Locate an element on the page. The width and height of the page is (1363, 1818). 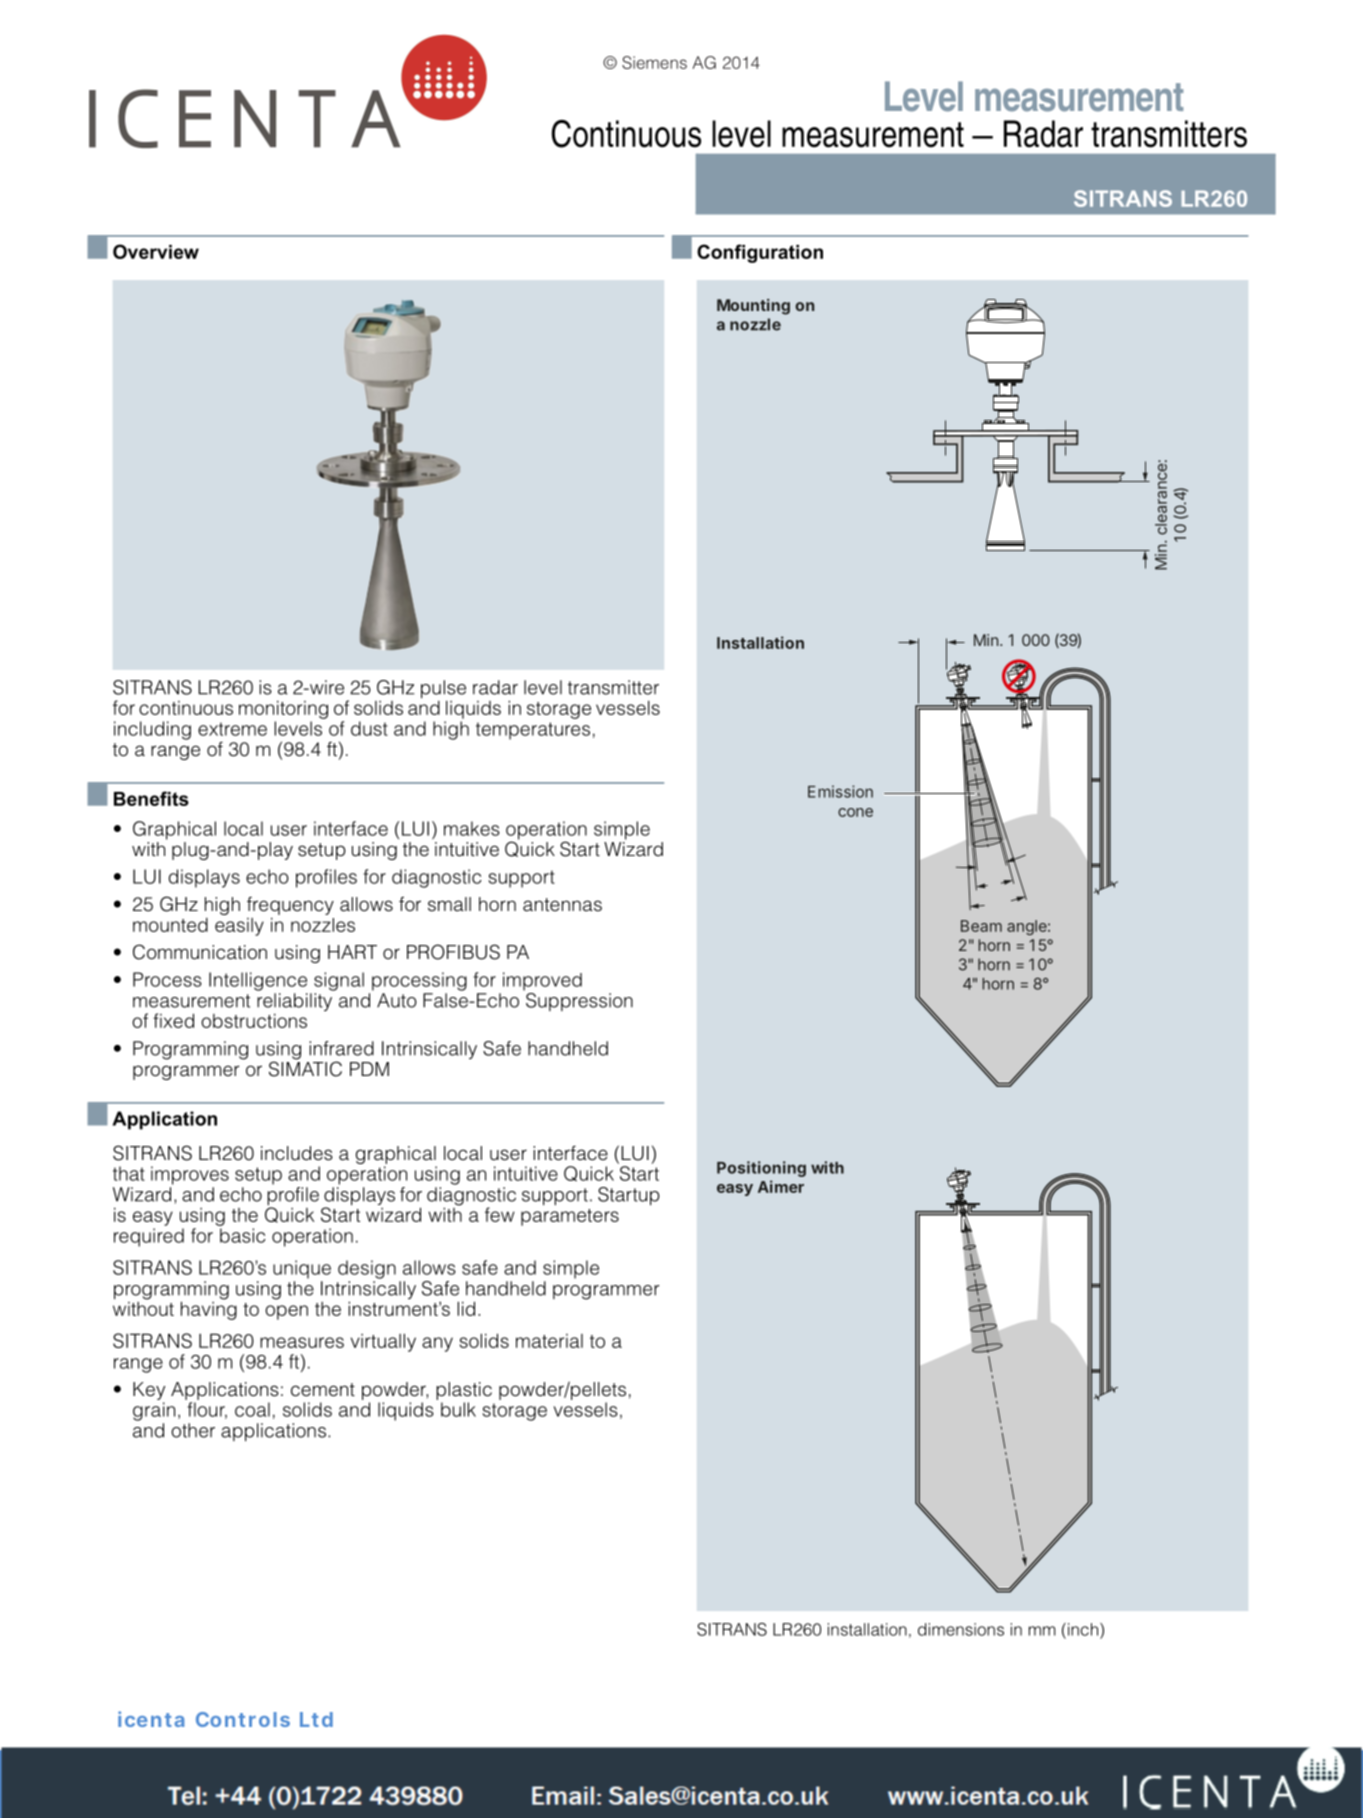
monitoring is located at coordinates (283, 709).
